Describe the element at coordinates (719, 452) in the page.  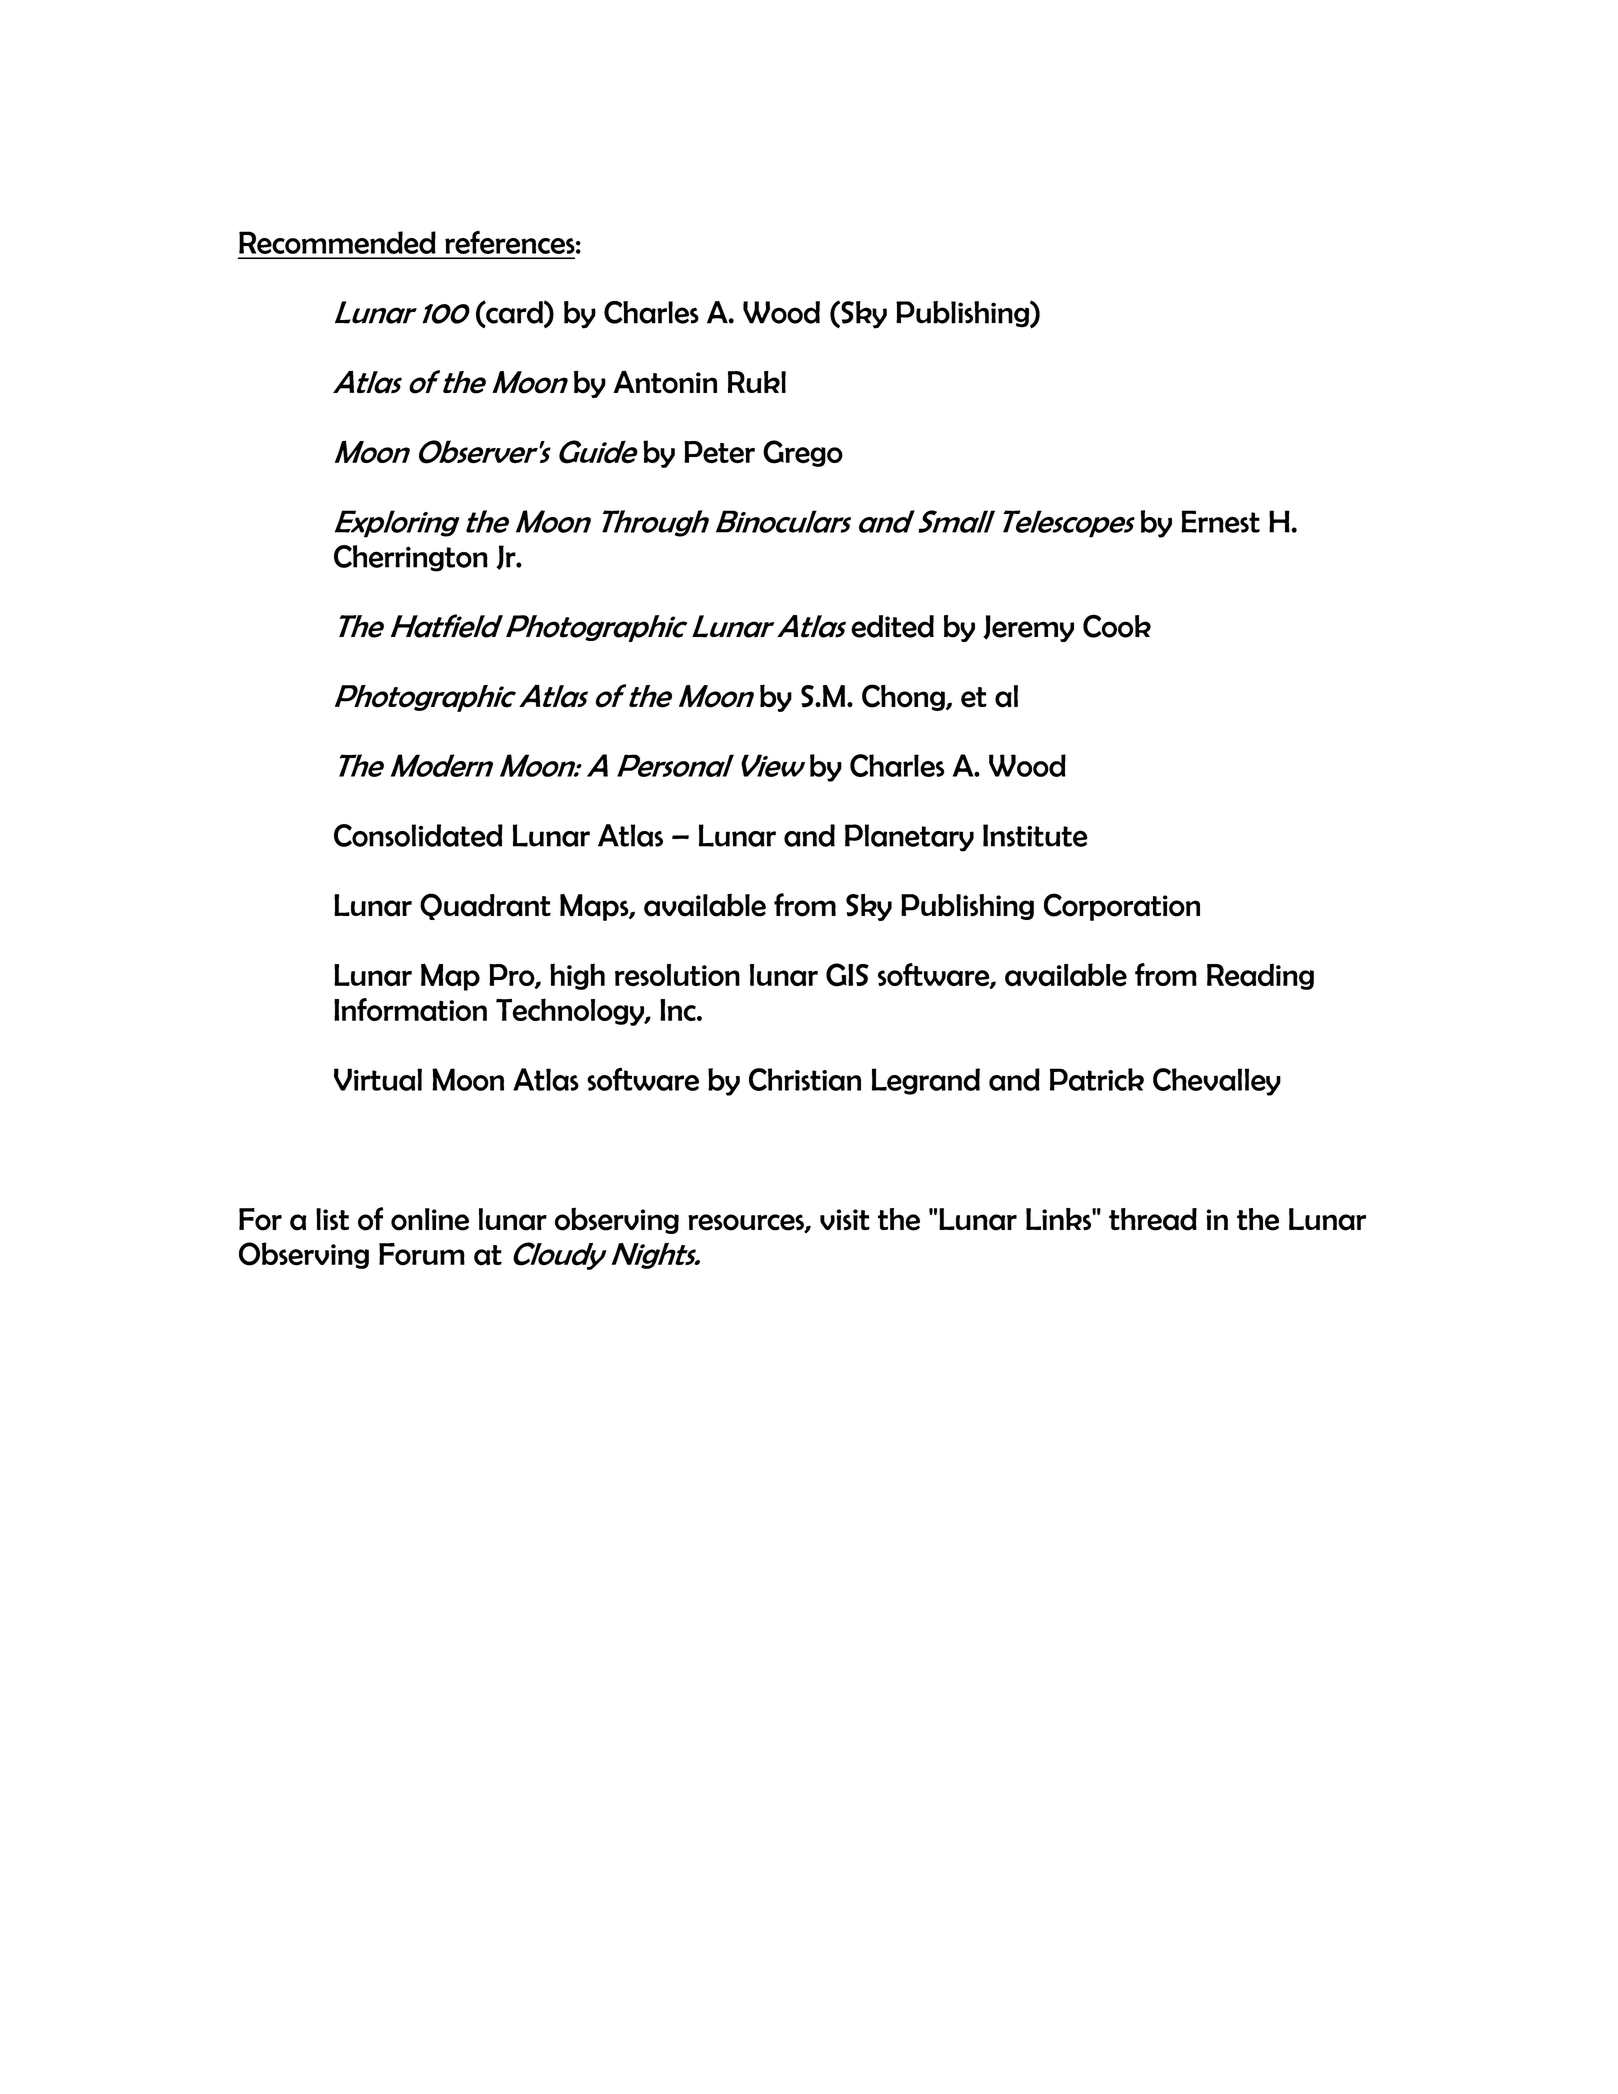
I see `Peter` at that location.
